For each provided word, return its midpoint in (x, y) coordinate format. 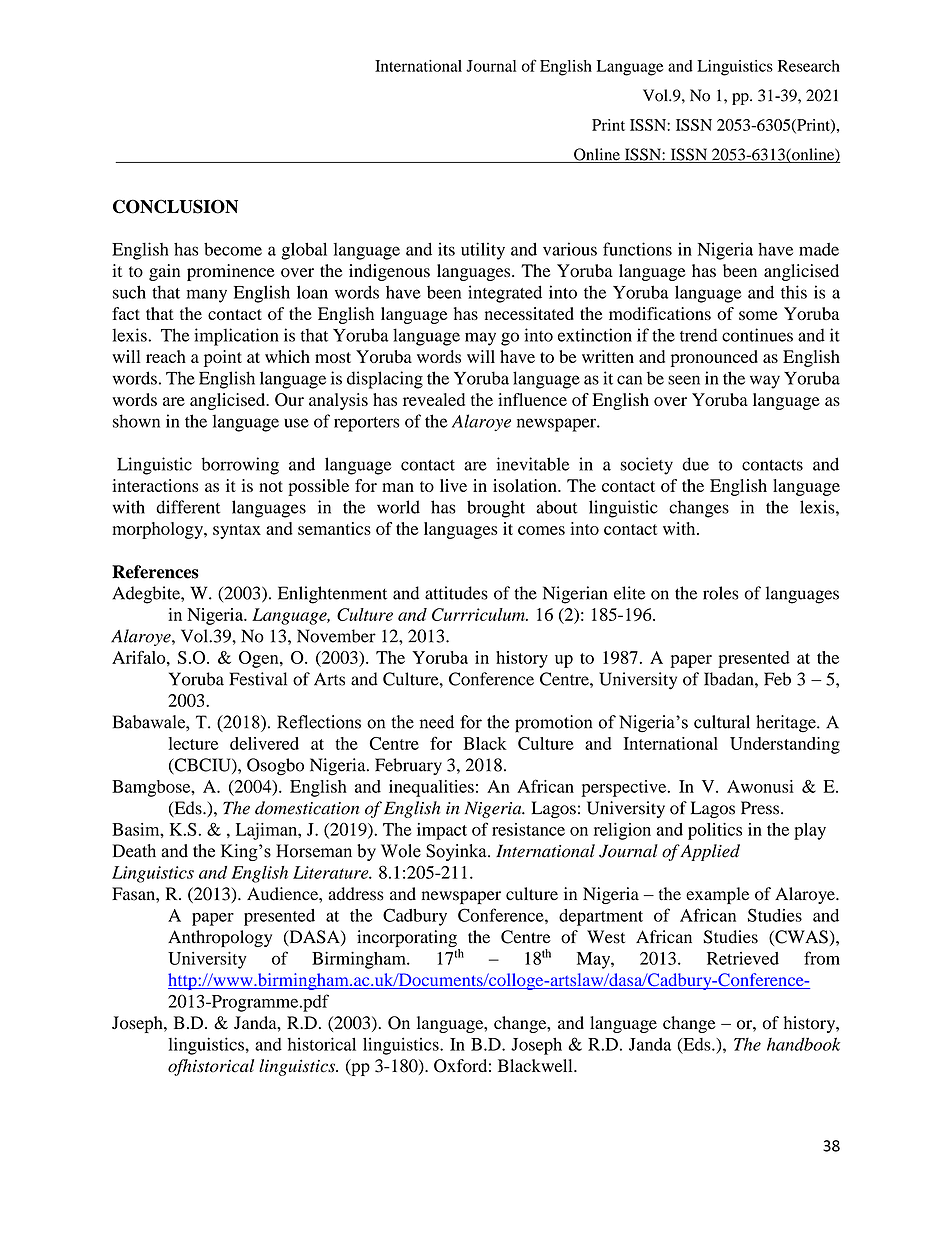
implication (236, 337)
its (446, 249)
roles (721, 593)
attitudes (456, 593)
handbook (803, 1044)
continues (757, 335)
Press (761, 808)
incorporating (408, 940)
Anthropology (220, 938)
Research (809, 66)
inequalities (431, 788)
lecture (193, 743)
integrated (505, 294)
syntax (237, 531)
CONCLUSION (175, 206)
